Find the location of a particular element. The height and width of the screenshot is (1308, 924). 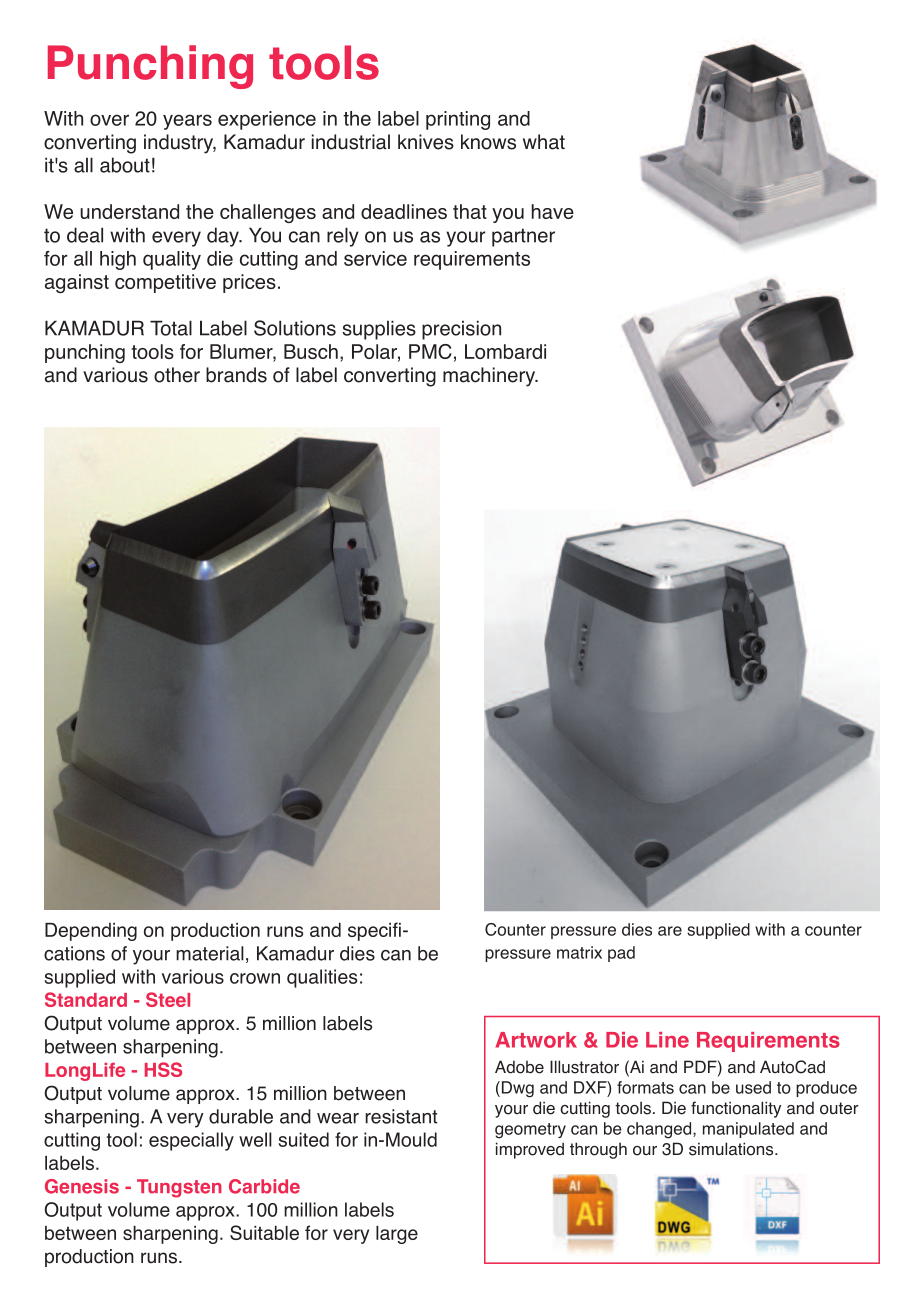

machinery is located at coordinates (490, 377).
